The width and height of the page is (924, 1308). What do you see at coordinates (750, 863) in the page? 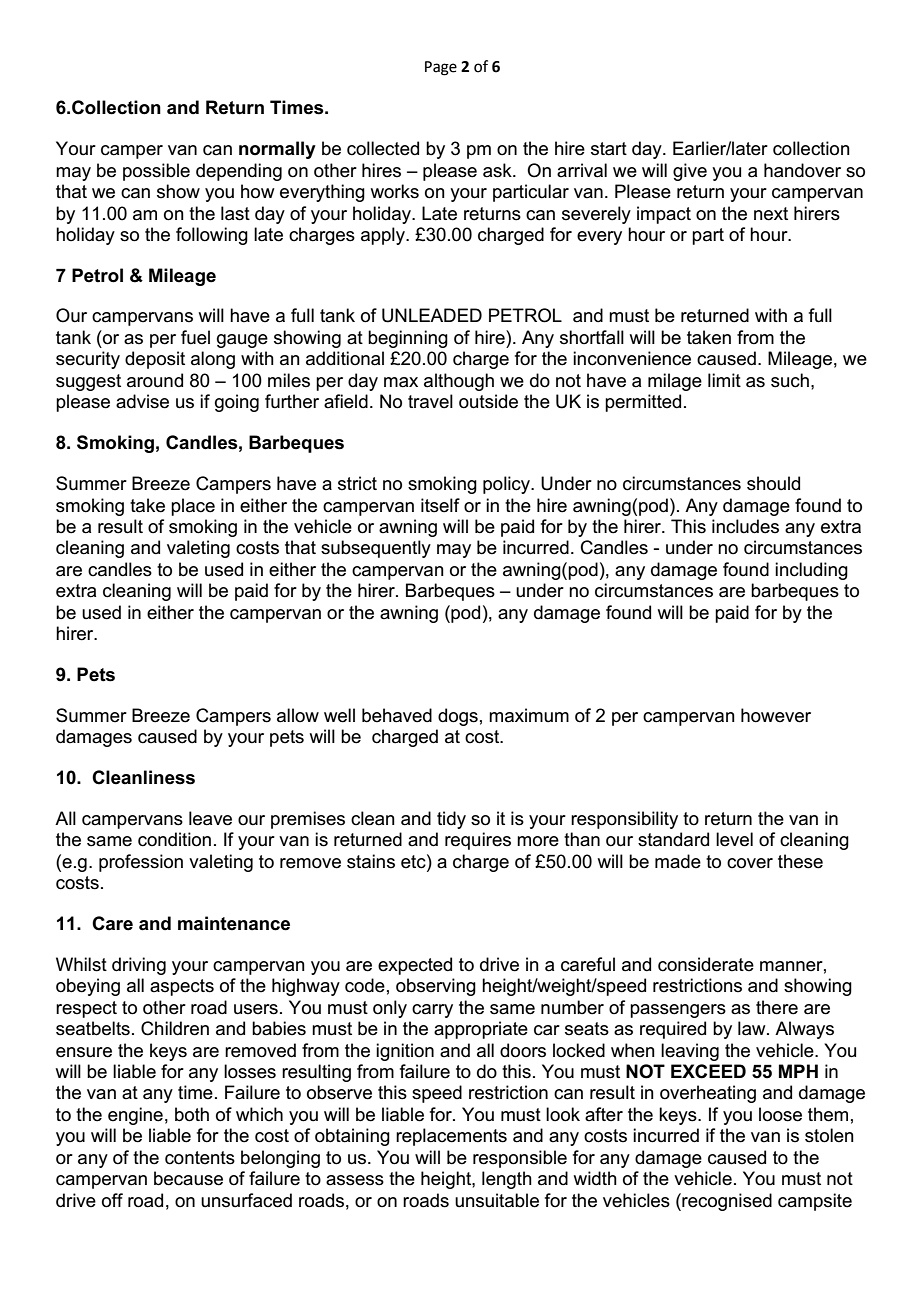
I see `cover` at bounding box center [750, 863].
